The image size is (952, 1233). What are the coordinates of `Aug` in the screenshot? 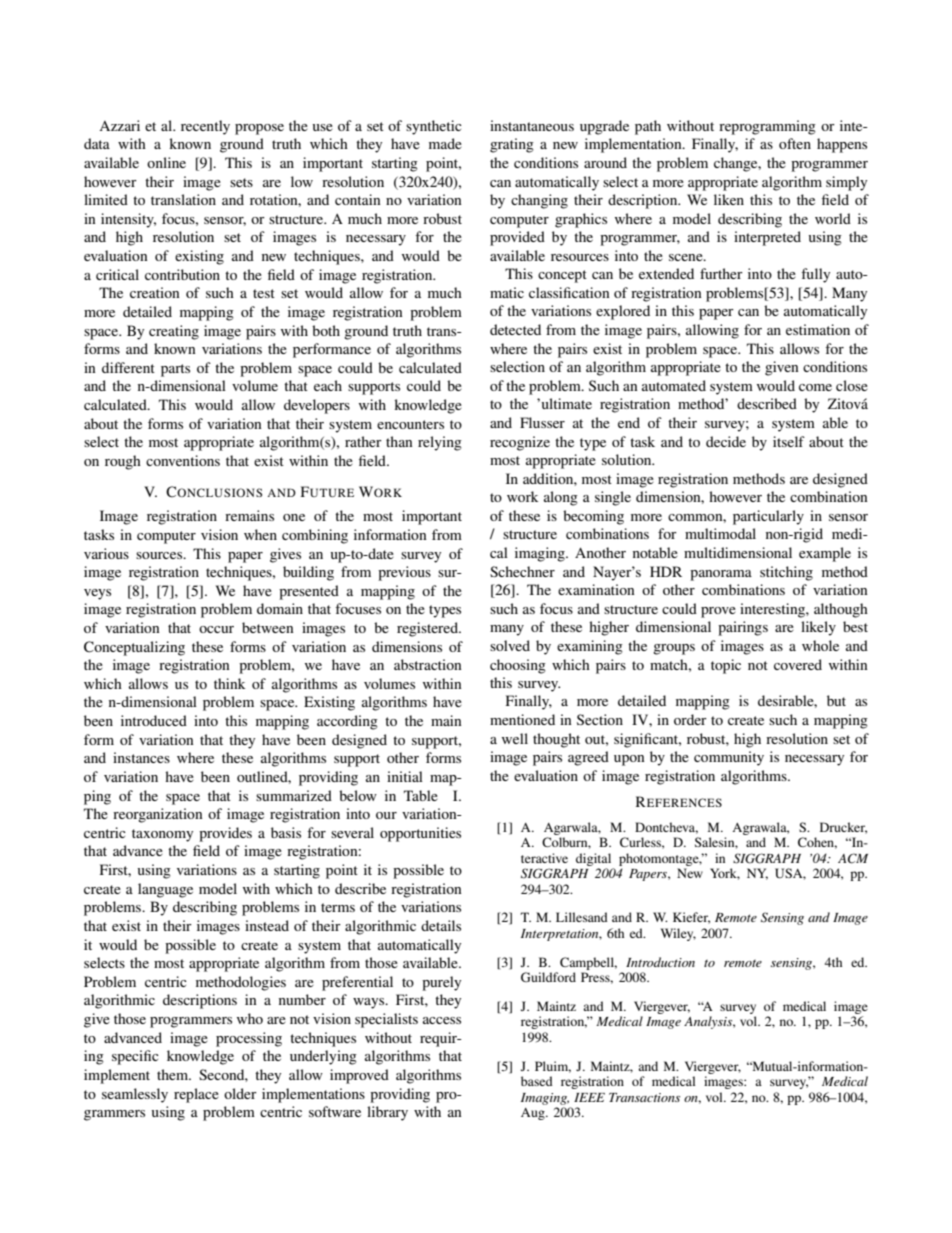 It's located at (534, 1114).
